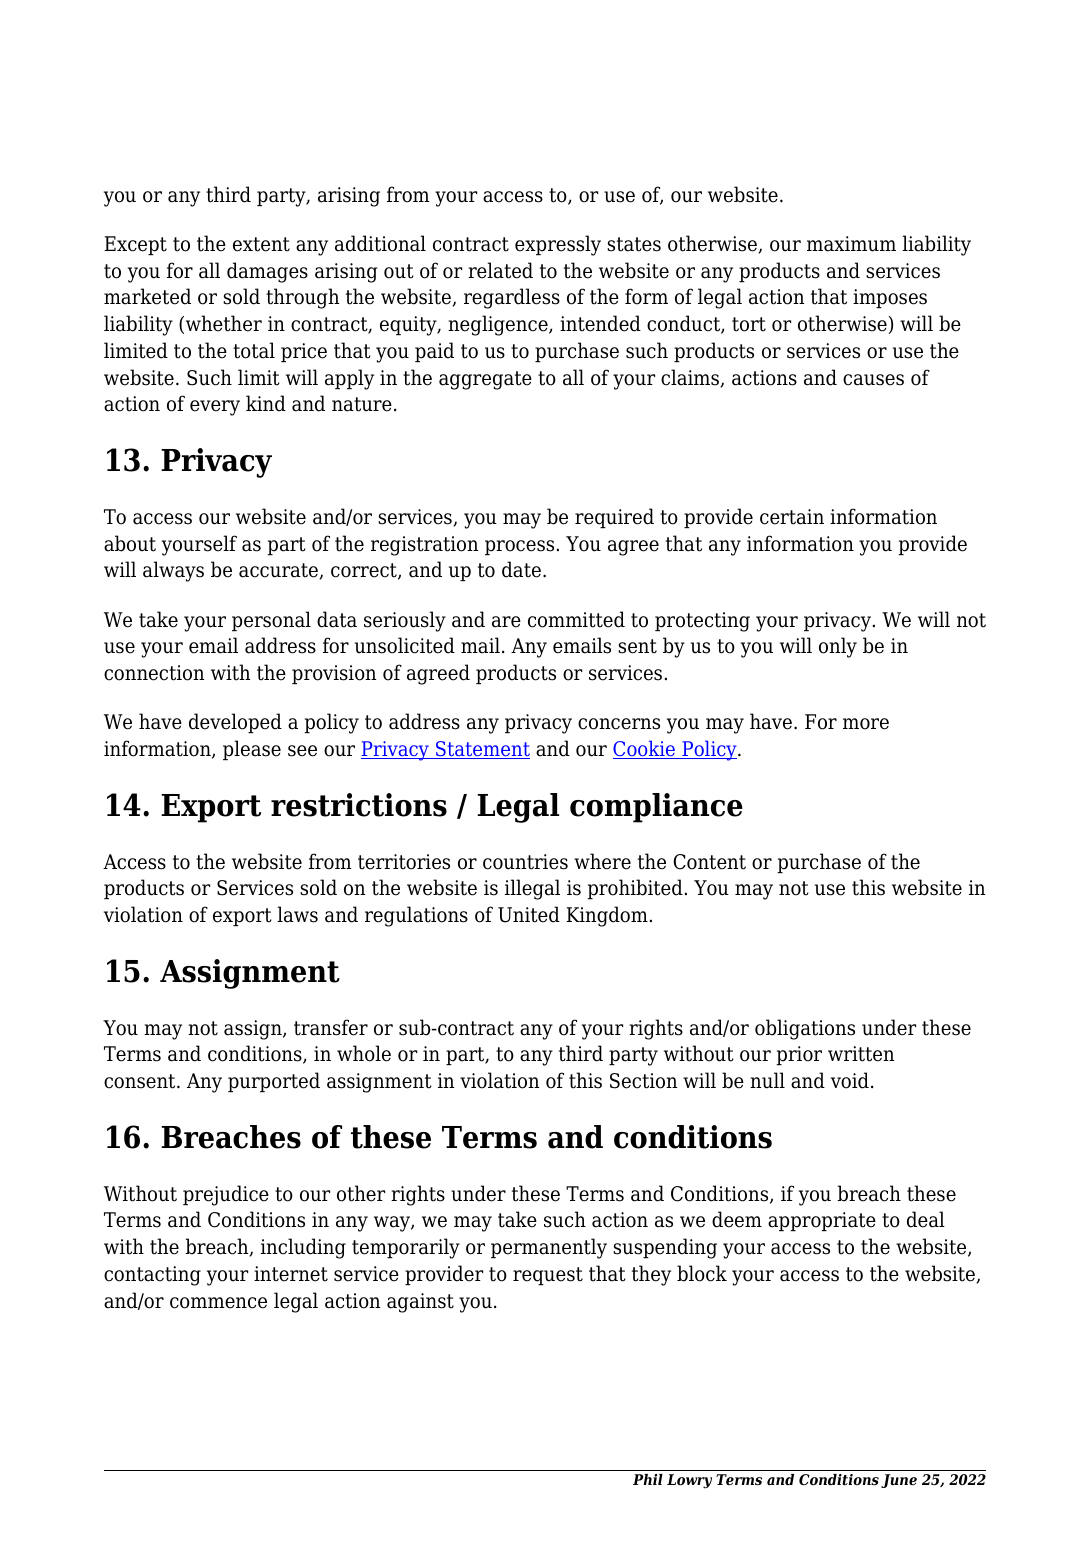 This screenshot has height=1542, width=1090. Describe the element at coordinates (218, 1303) in the screenshot. I see `commence` at that location.
